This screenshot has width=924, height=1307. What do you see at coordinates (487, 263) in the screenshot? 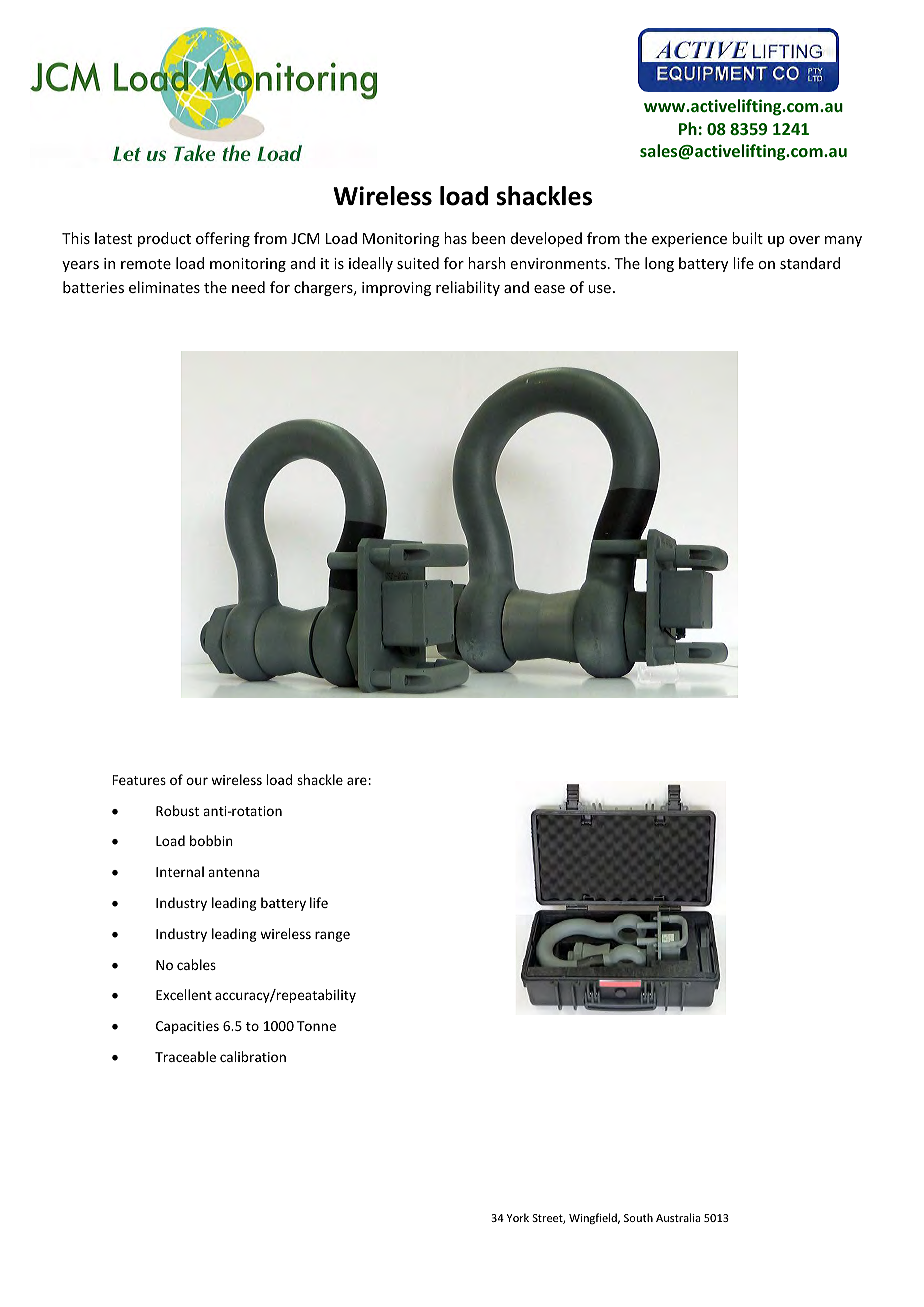
I see `harsh` at bounding box center [487, 263].
